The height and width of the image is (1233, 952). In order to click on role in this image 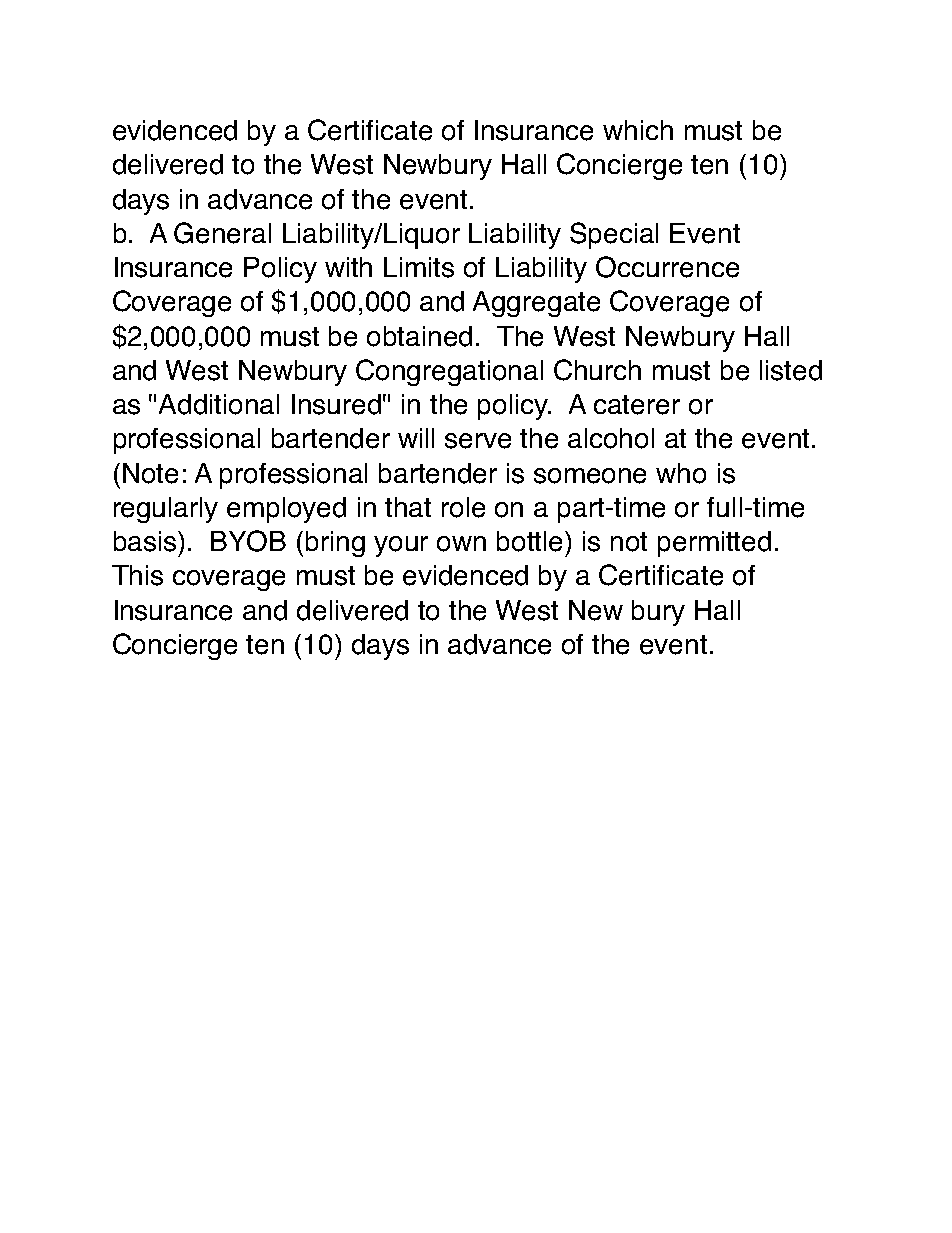, I will do `click(463, 507)`.
